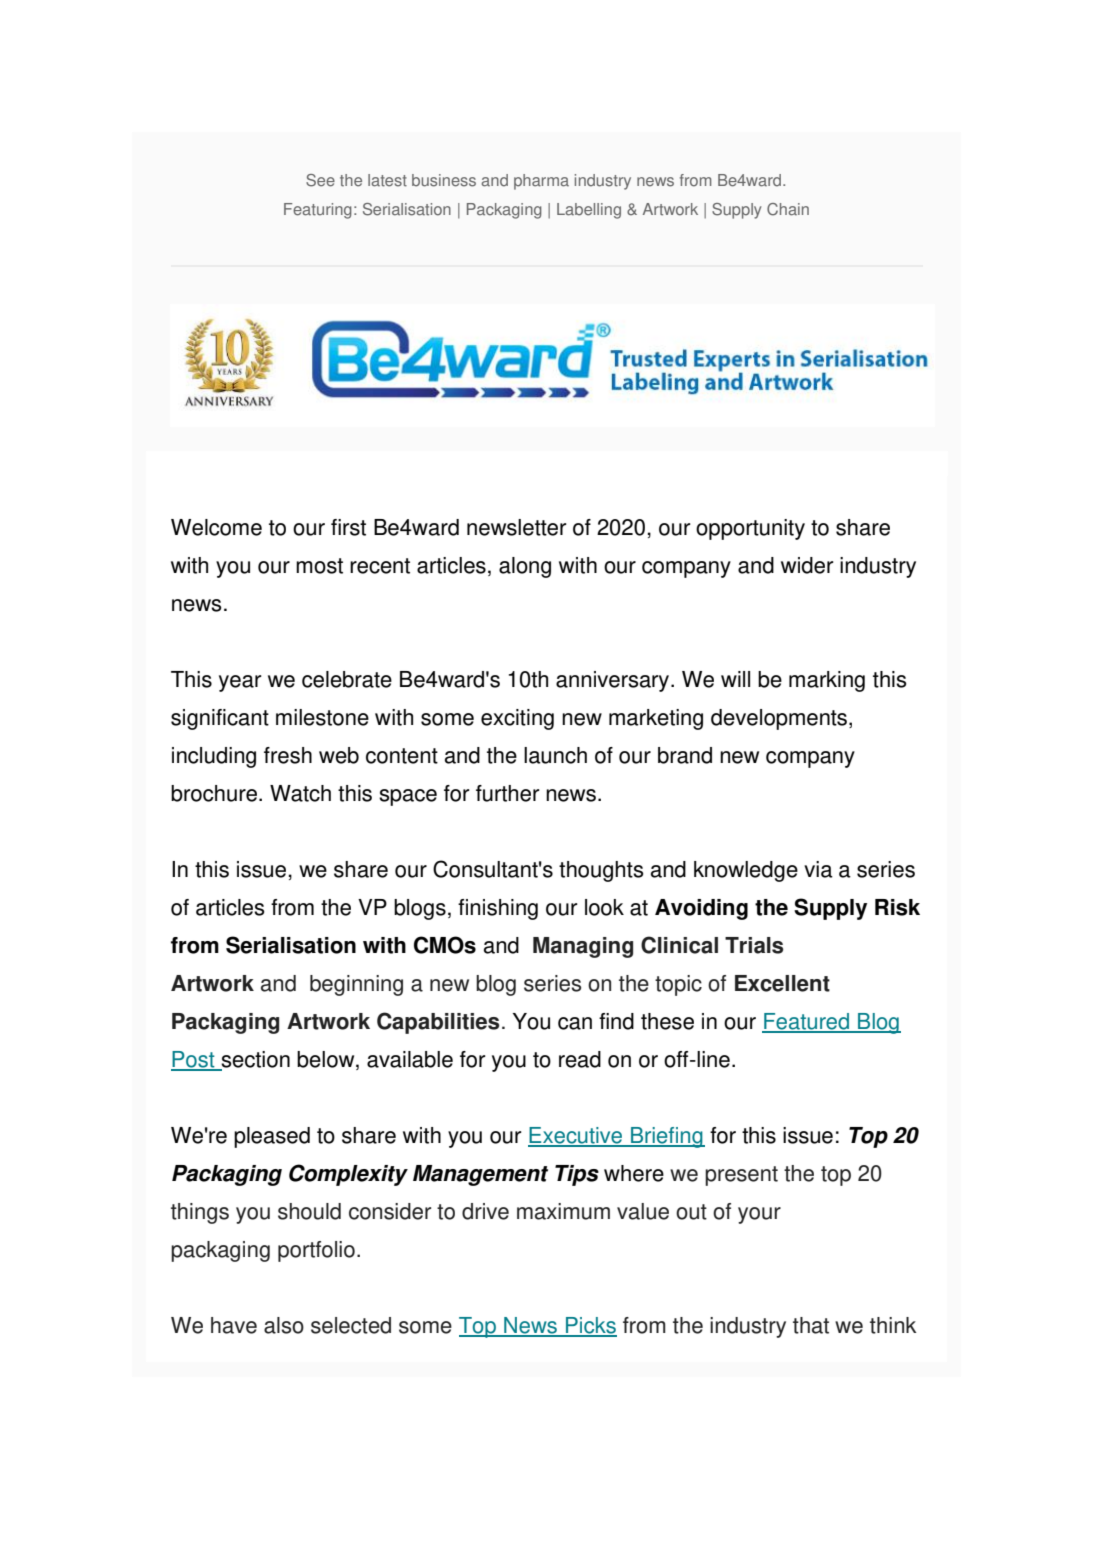 The height and width of the page is (1546, 1093). What do you see at coordinates (788, 209) in the page?
I see `Chain` at bounding box center [788, 209].
